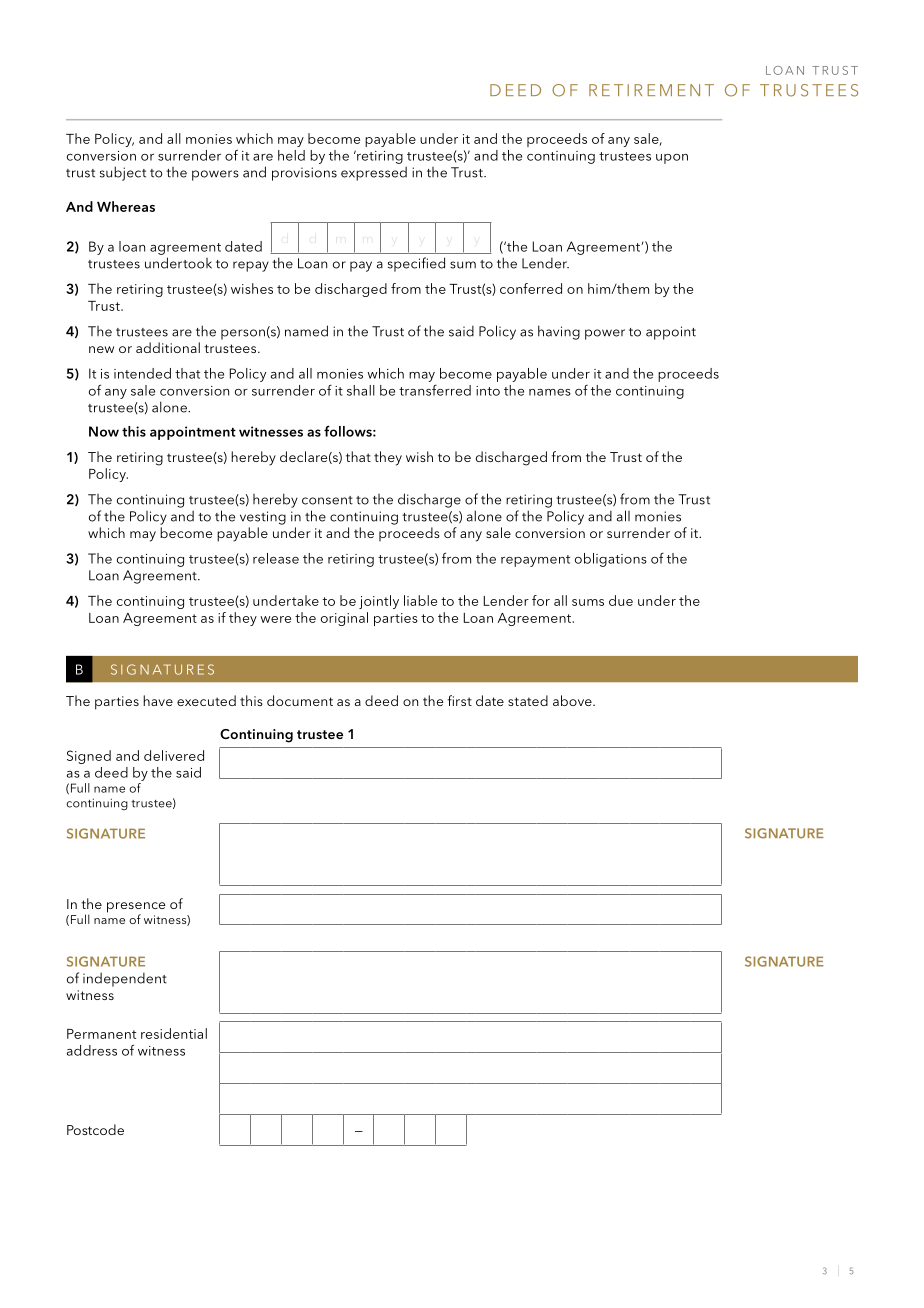  I want to click on intended, so click(142, 373).
